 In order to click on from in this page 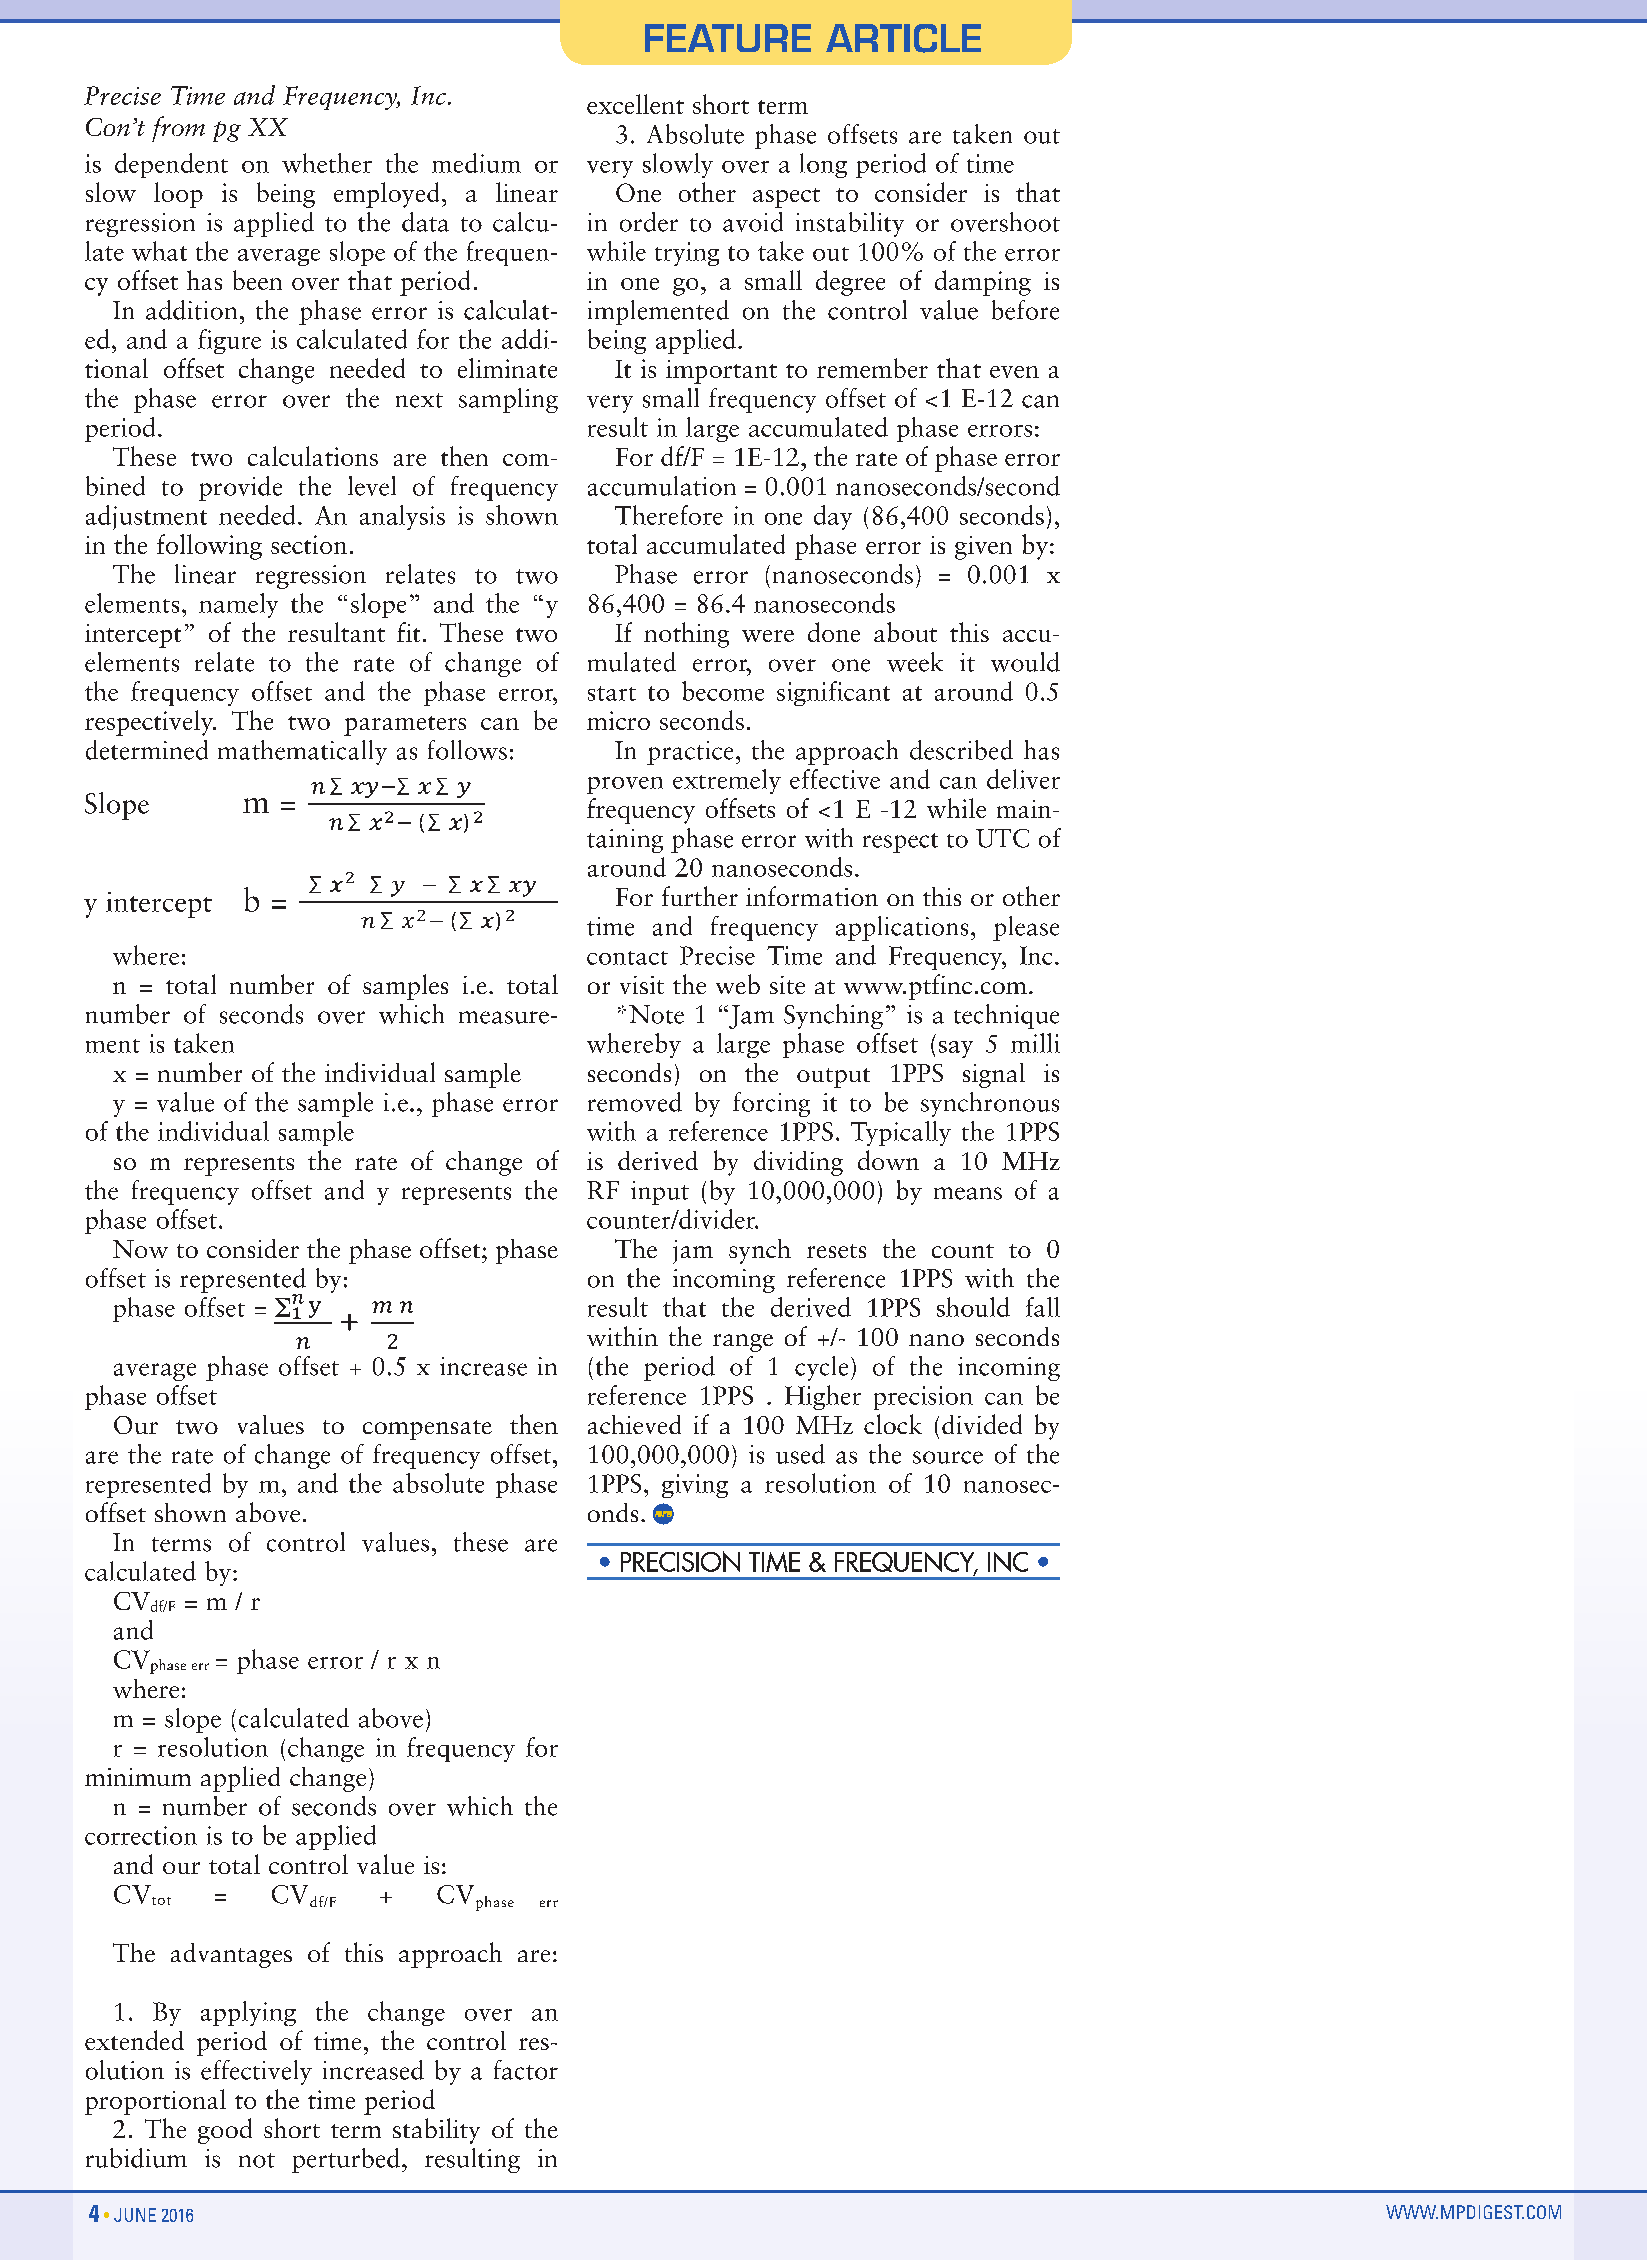, I will do `click(178, 129)`.
